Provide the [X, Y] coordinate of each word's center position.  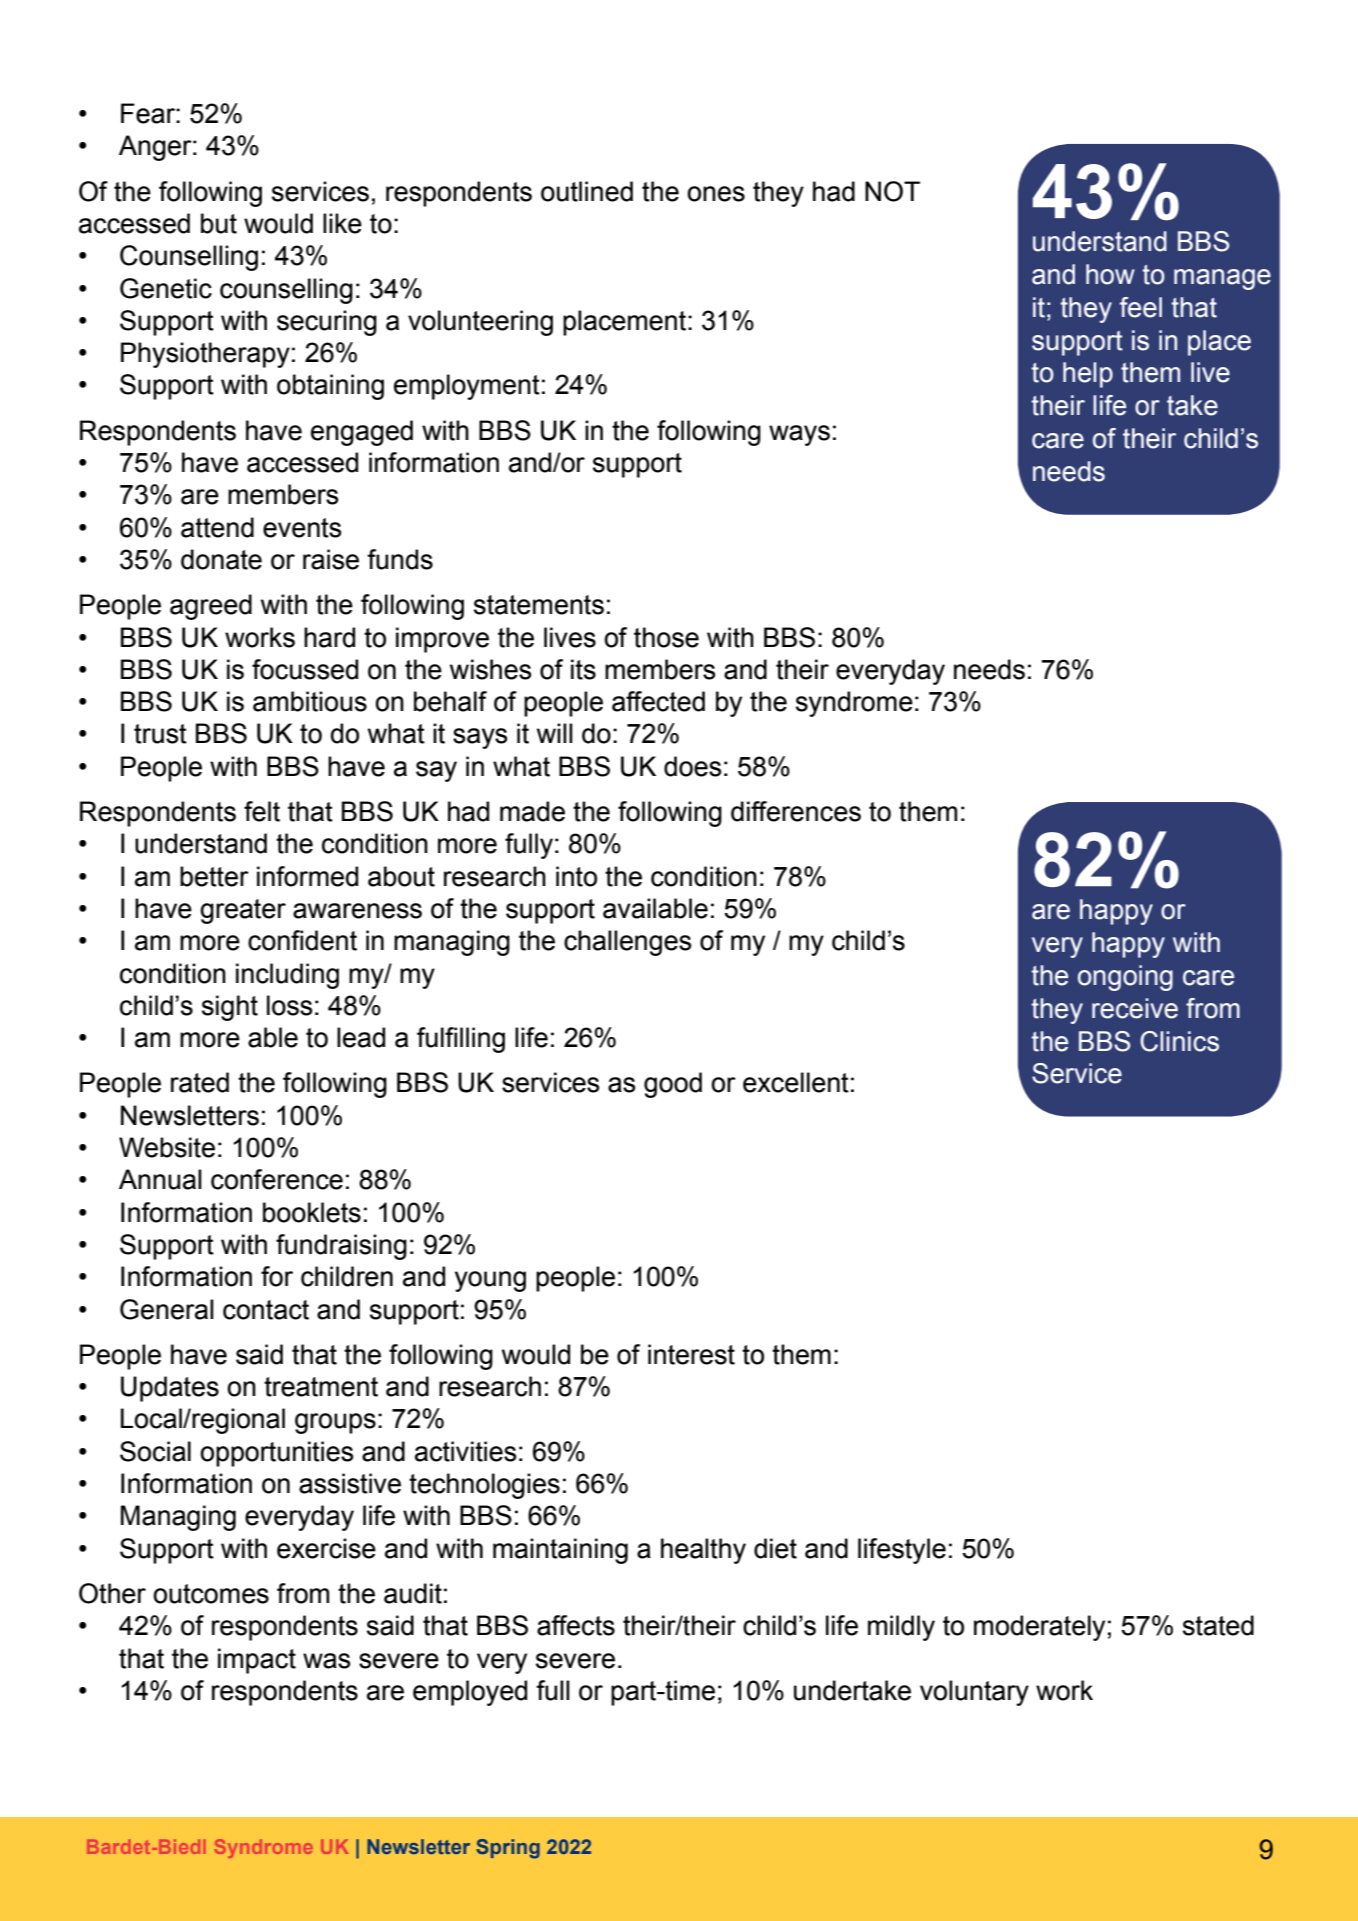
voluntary [974, 1693]
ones [716, 194]
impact [257, 1661]
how [1110, 274]
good [673, 1085]
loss [289, 1005]
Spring [508, 1849]
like [342, 223]
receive [1135, 1008]
